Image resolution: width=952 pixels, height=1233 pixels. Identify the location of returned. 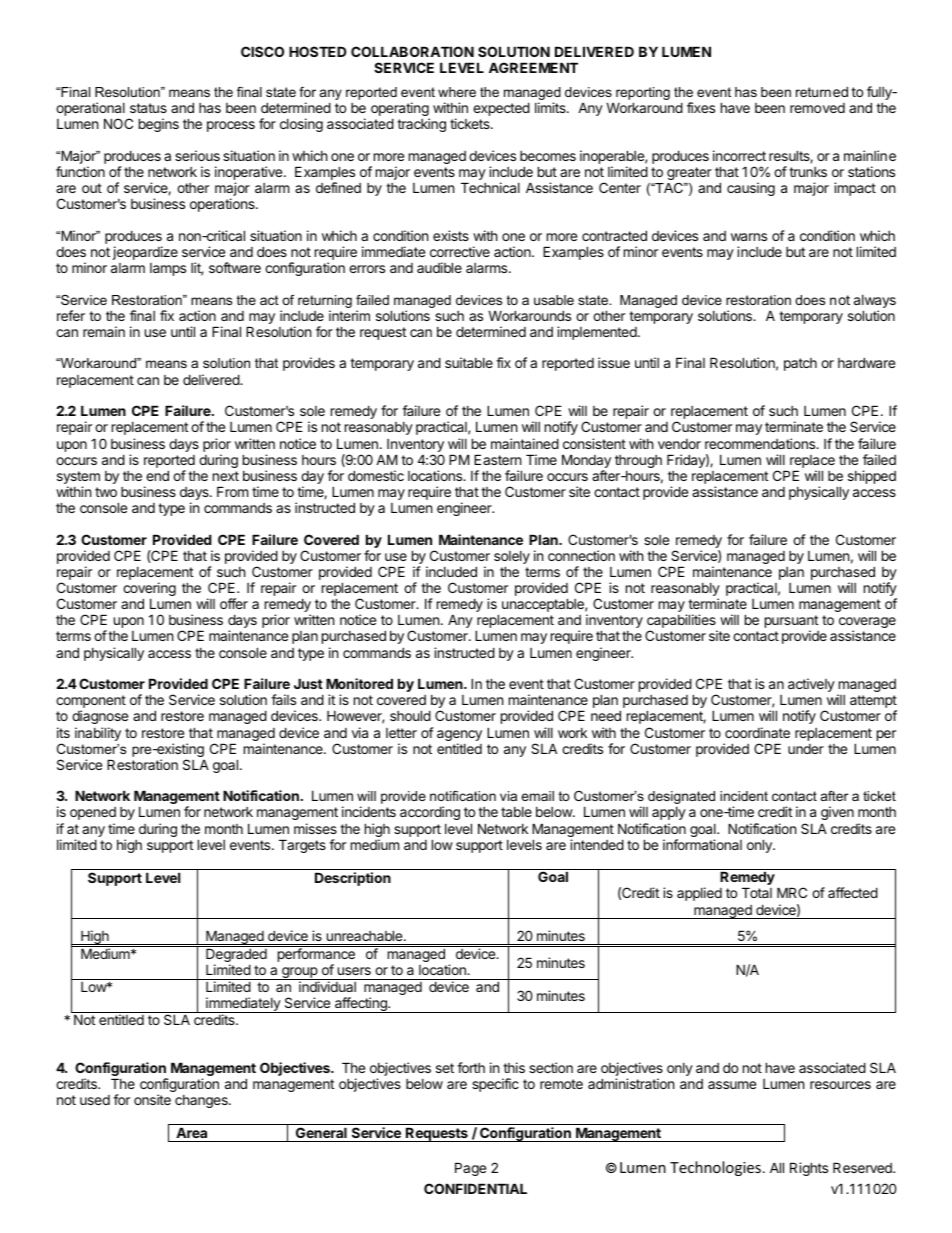
(822, 91).
